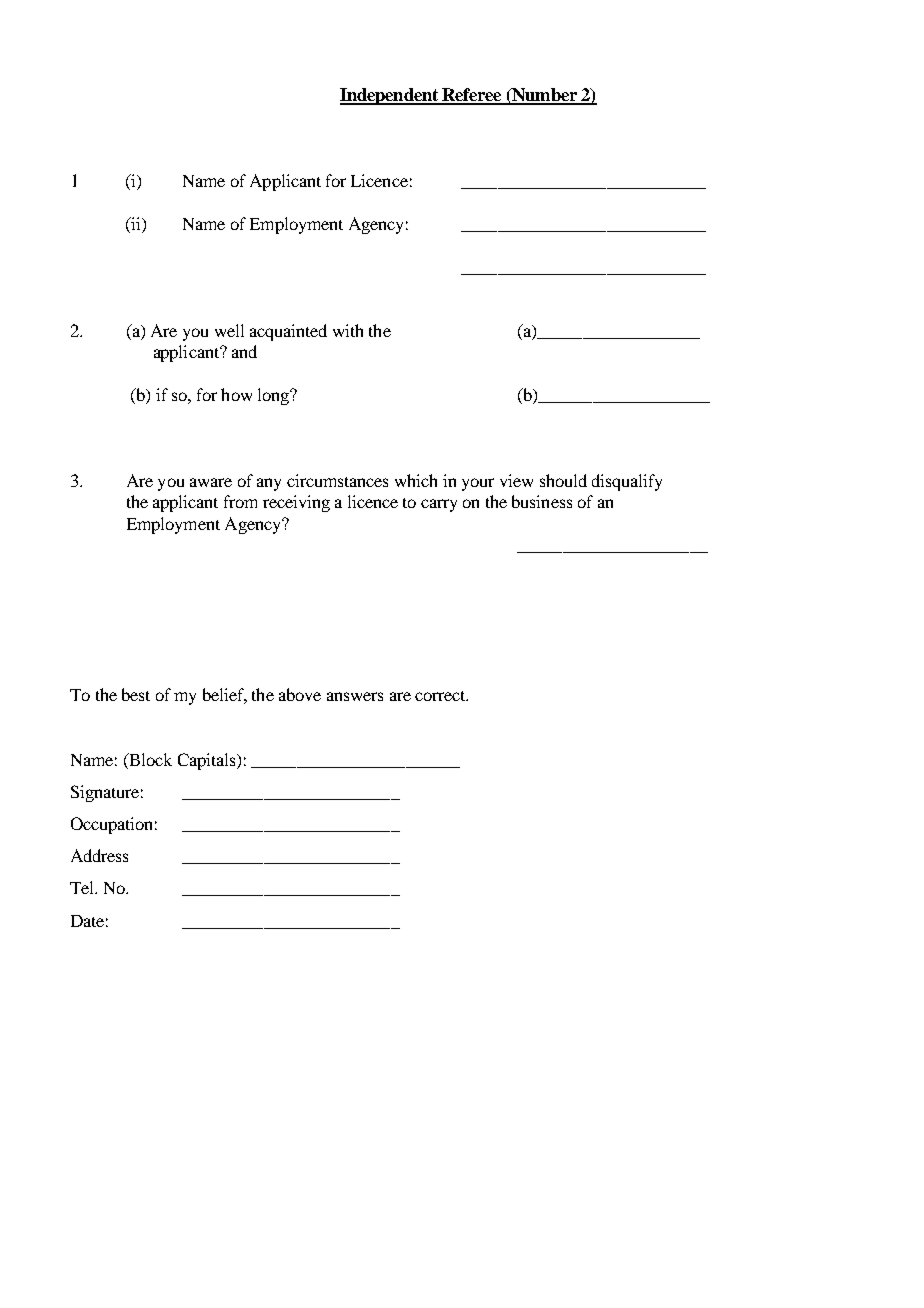 The height and width of the screenshot is (1308, 924). Describe the element at coordinates (300, 694) in the screenshot. I see `above` at that location.
